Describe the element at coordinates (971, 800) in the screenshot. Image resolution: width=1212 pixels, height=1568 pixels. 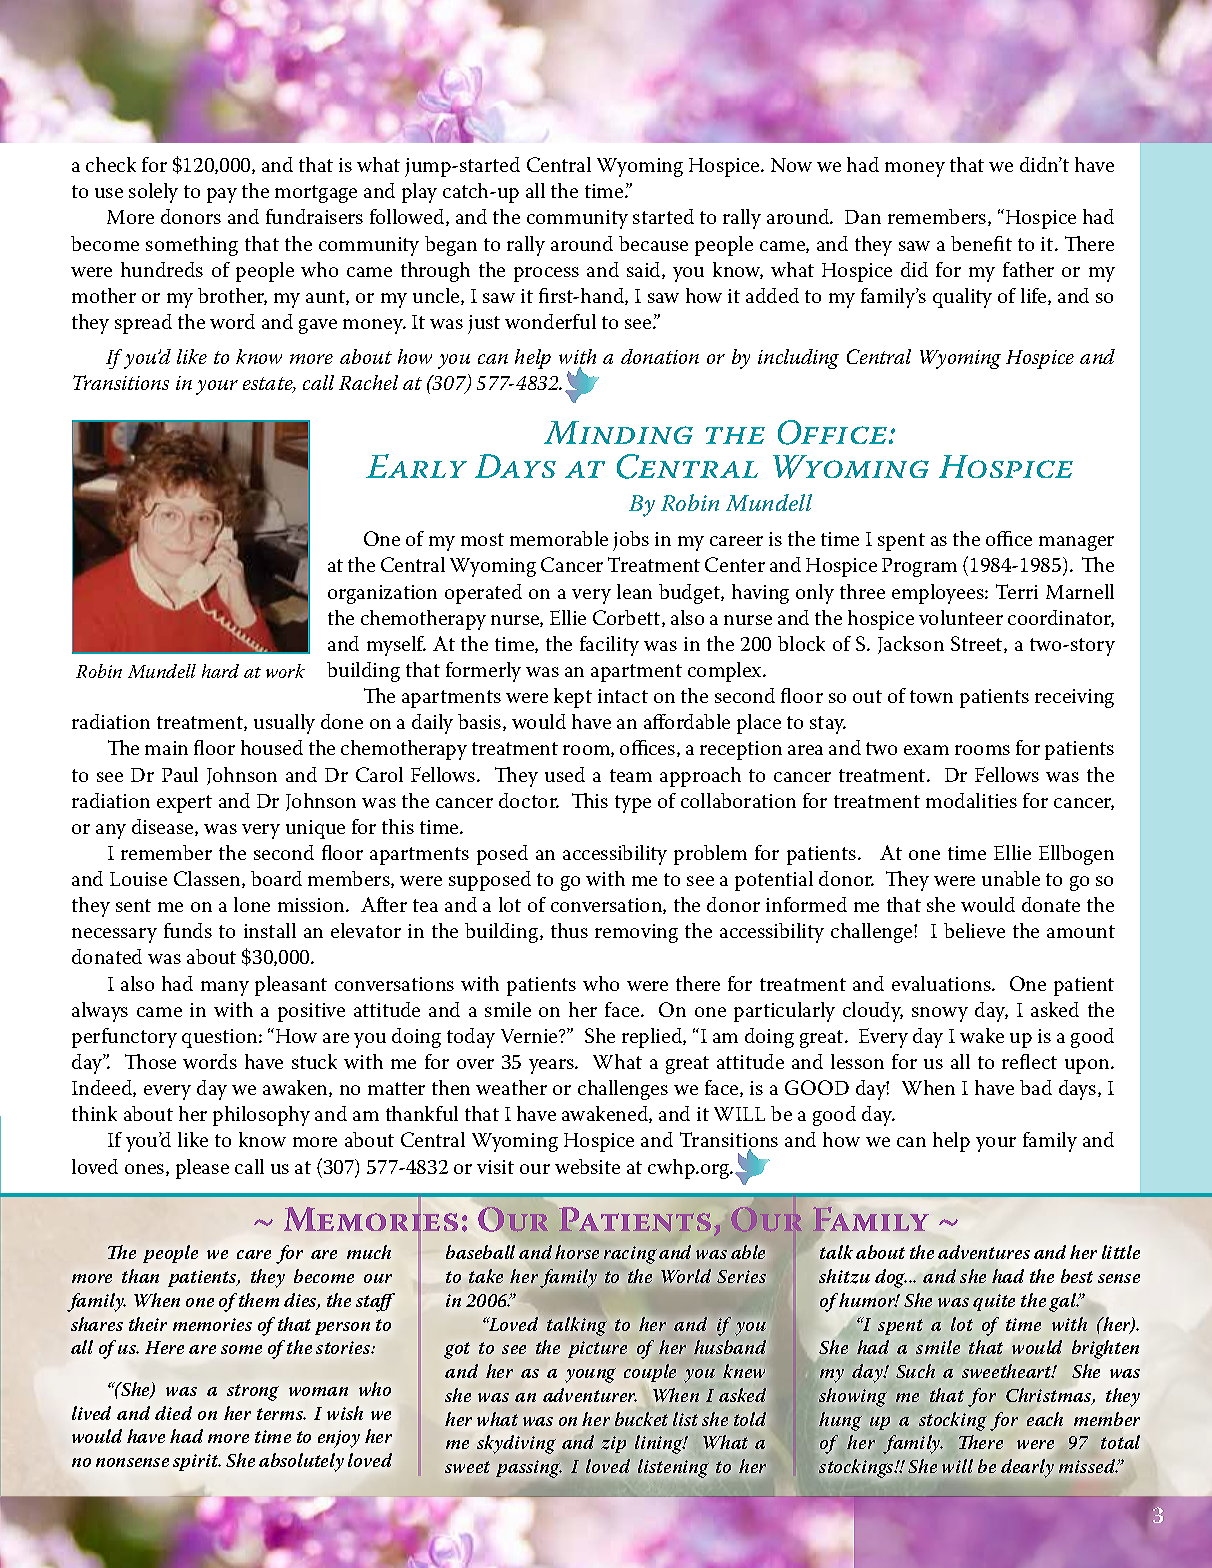
I see `modalities` at that location.
